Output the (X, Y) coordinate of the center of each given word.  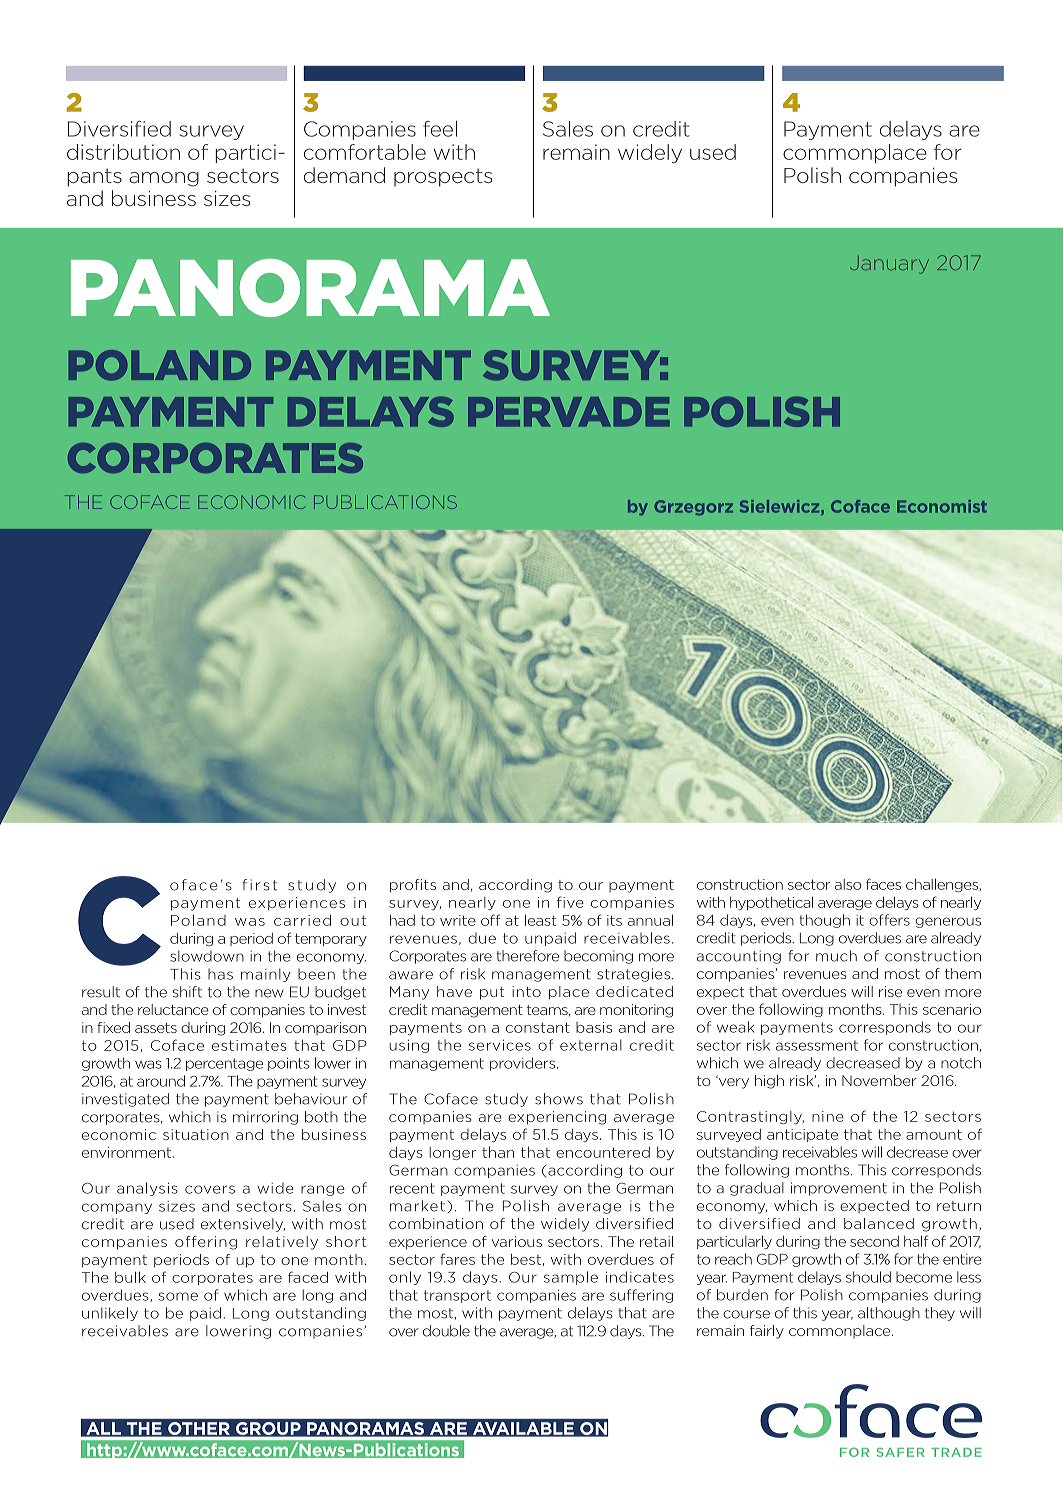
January (889, 265)
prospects (443, 177)
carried (302, 920)
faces (883, 884)
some (178, 1296)
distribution (123, 152)
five (570, 902)
